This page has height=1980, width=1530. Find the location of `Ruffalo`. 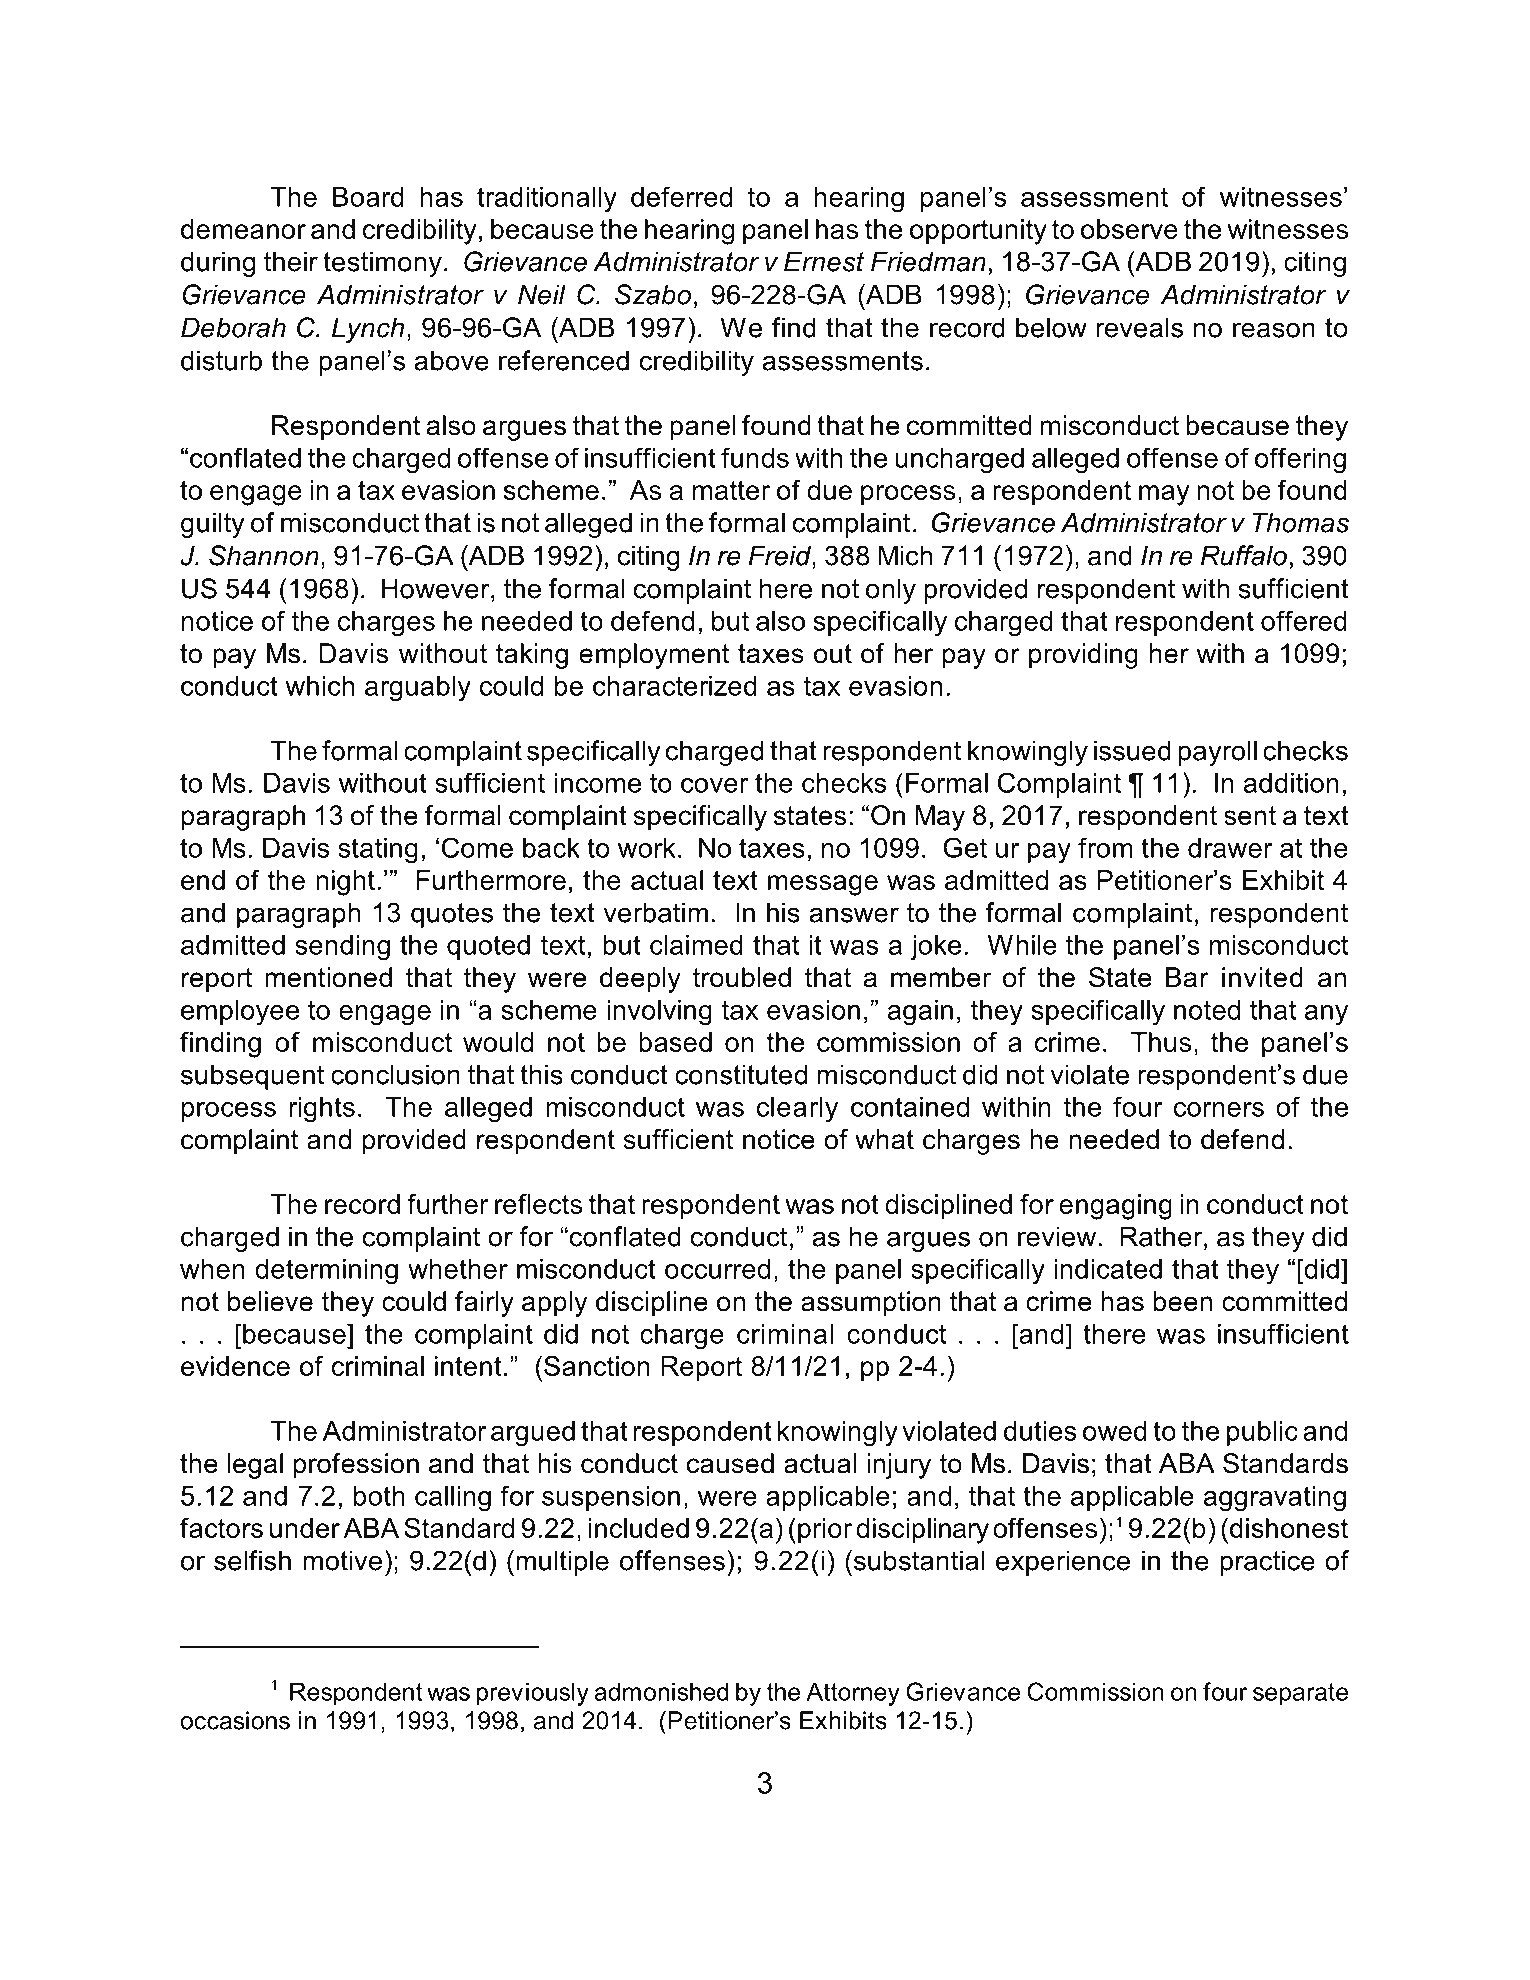

Ruffalo is located at coordinates (1244, 555).
